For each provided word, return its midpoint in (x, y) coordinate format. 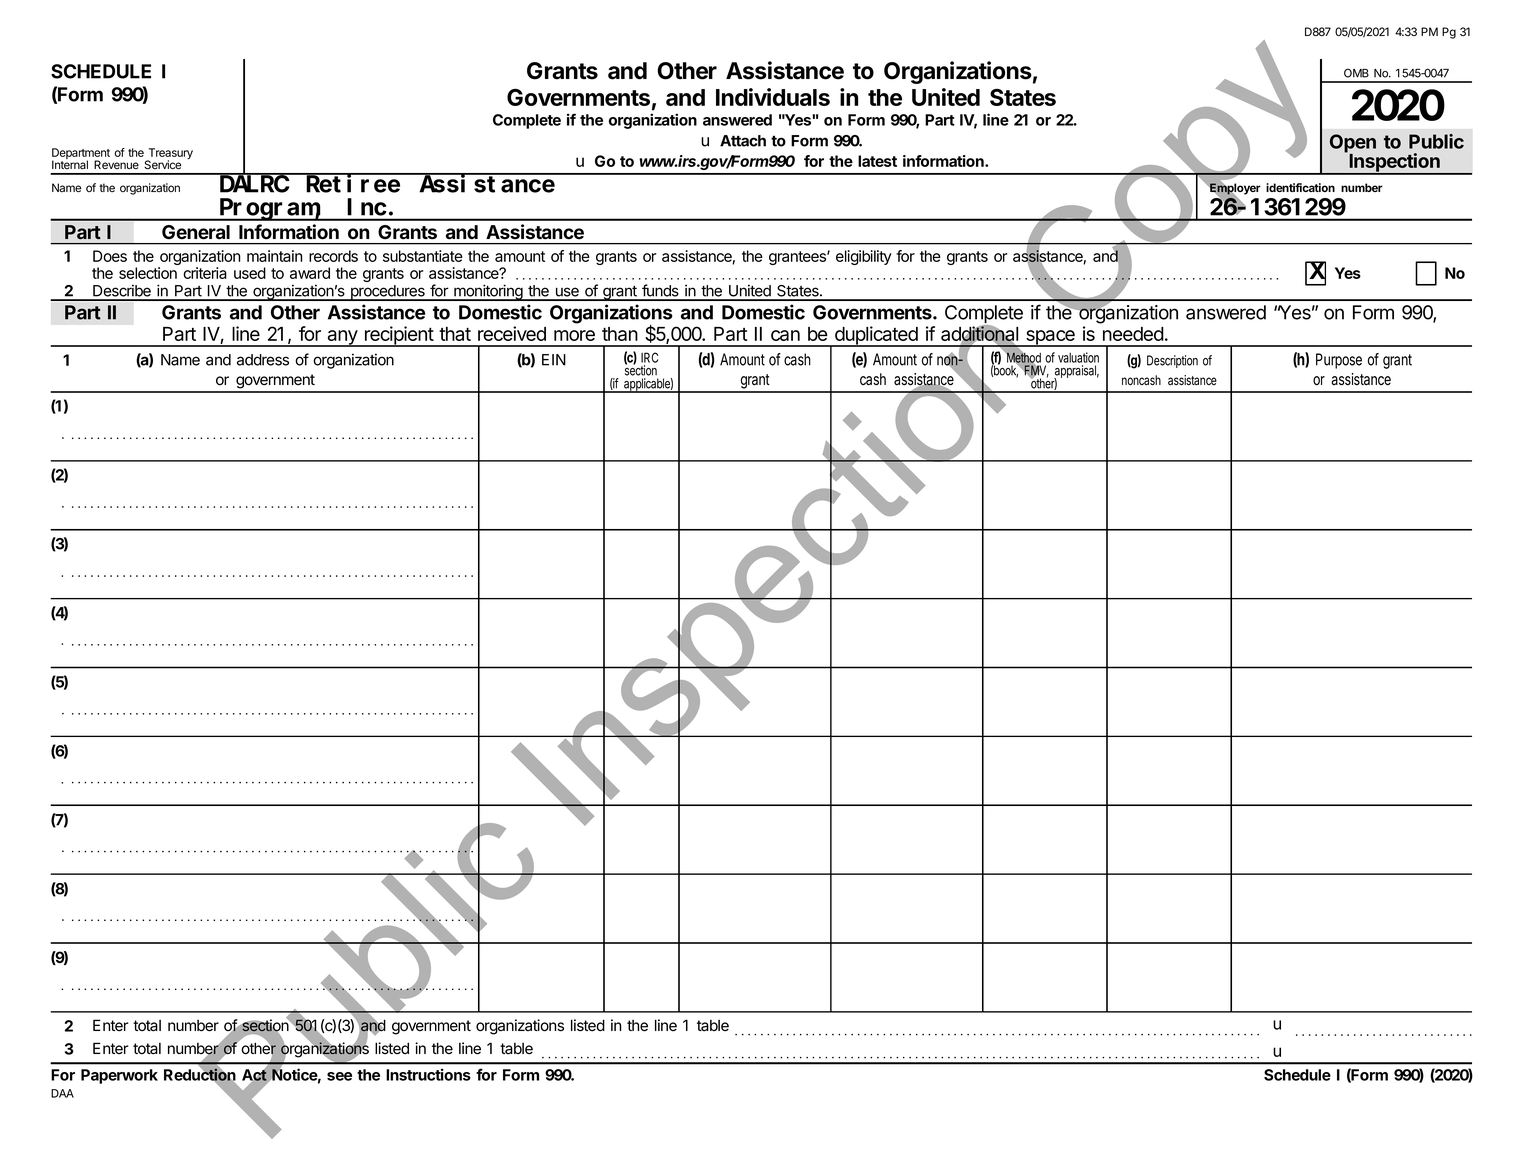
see (339, 1076)
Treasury (169, 155)
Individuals (773, 97)
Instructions (428, 1074)
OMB (1356, 73)
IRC (649, 357)
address (263, 360)
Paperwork (119, 1076)
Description (1172, 361)
